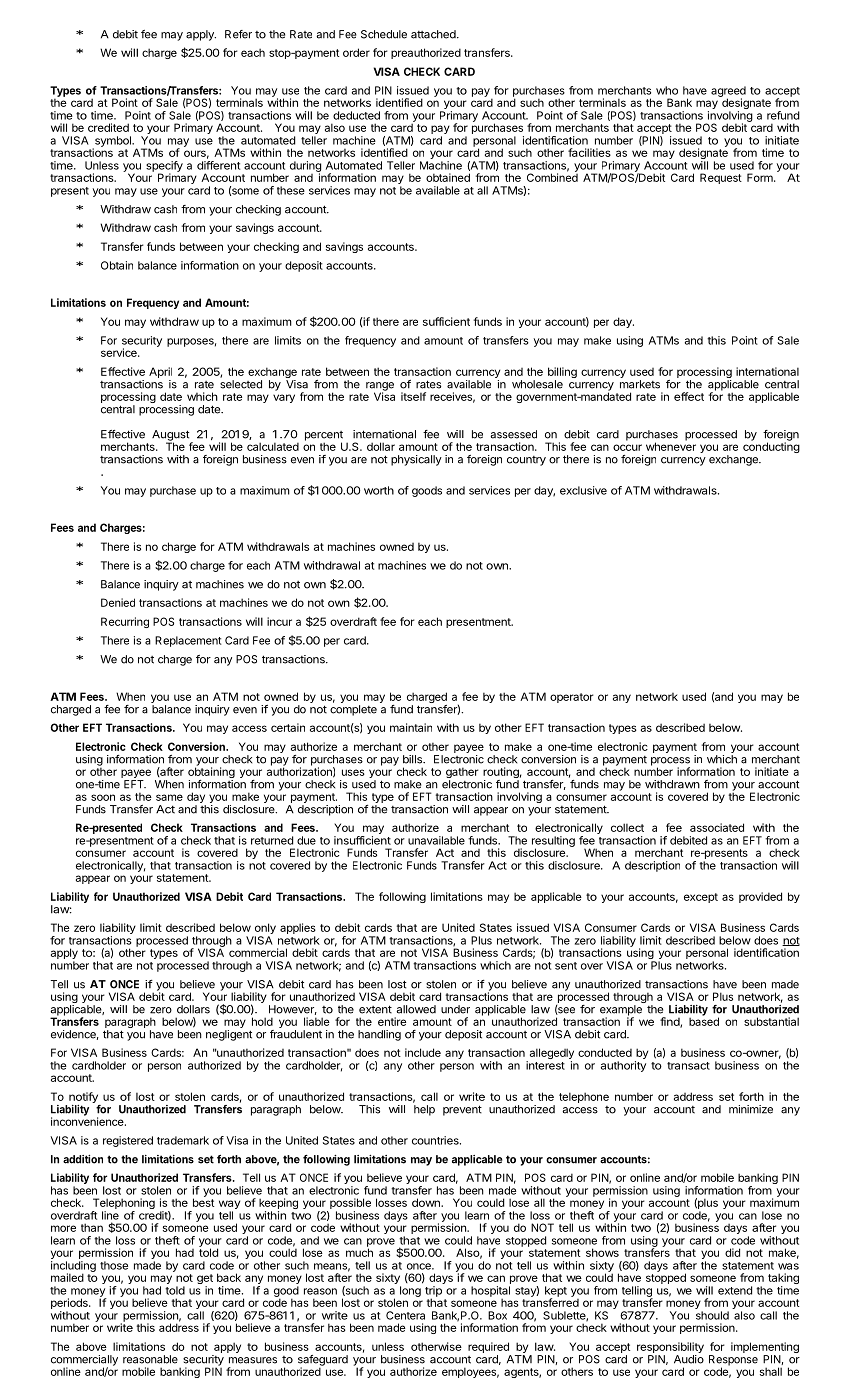 The height and width of the image is (1400, 849). I want to click on trip, so click(433, 1292).
